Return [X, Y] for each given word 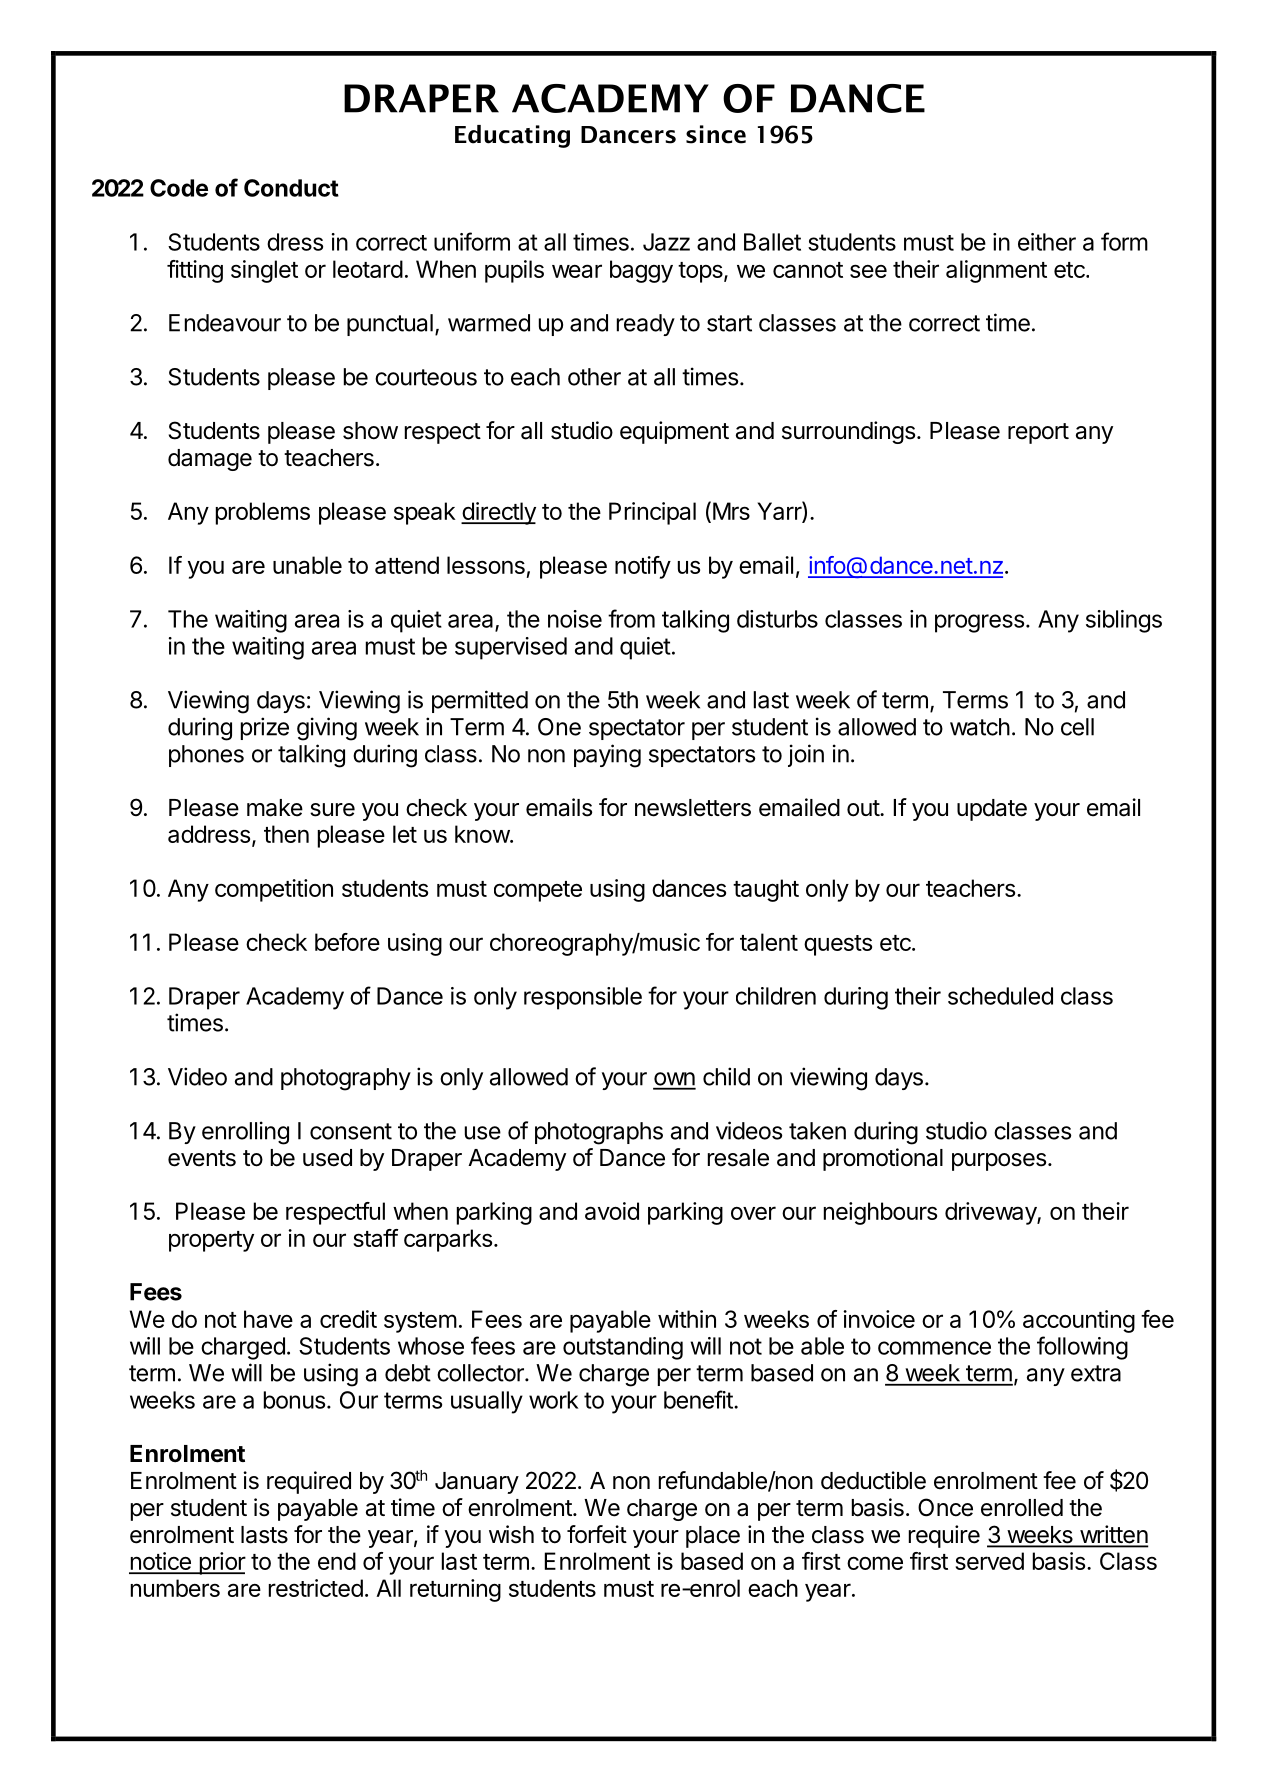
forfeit [597, 1534]
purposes [999, 1162]
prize [265, 728]
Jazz [666, 242]
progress [979, 623]
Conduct [291, 188]
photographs [599, 1133]
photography [346, 1079]
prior [221, 1563]
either [1047, 242]
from [631, 618]
